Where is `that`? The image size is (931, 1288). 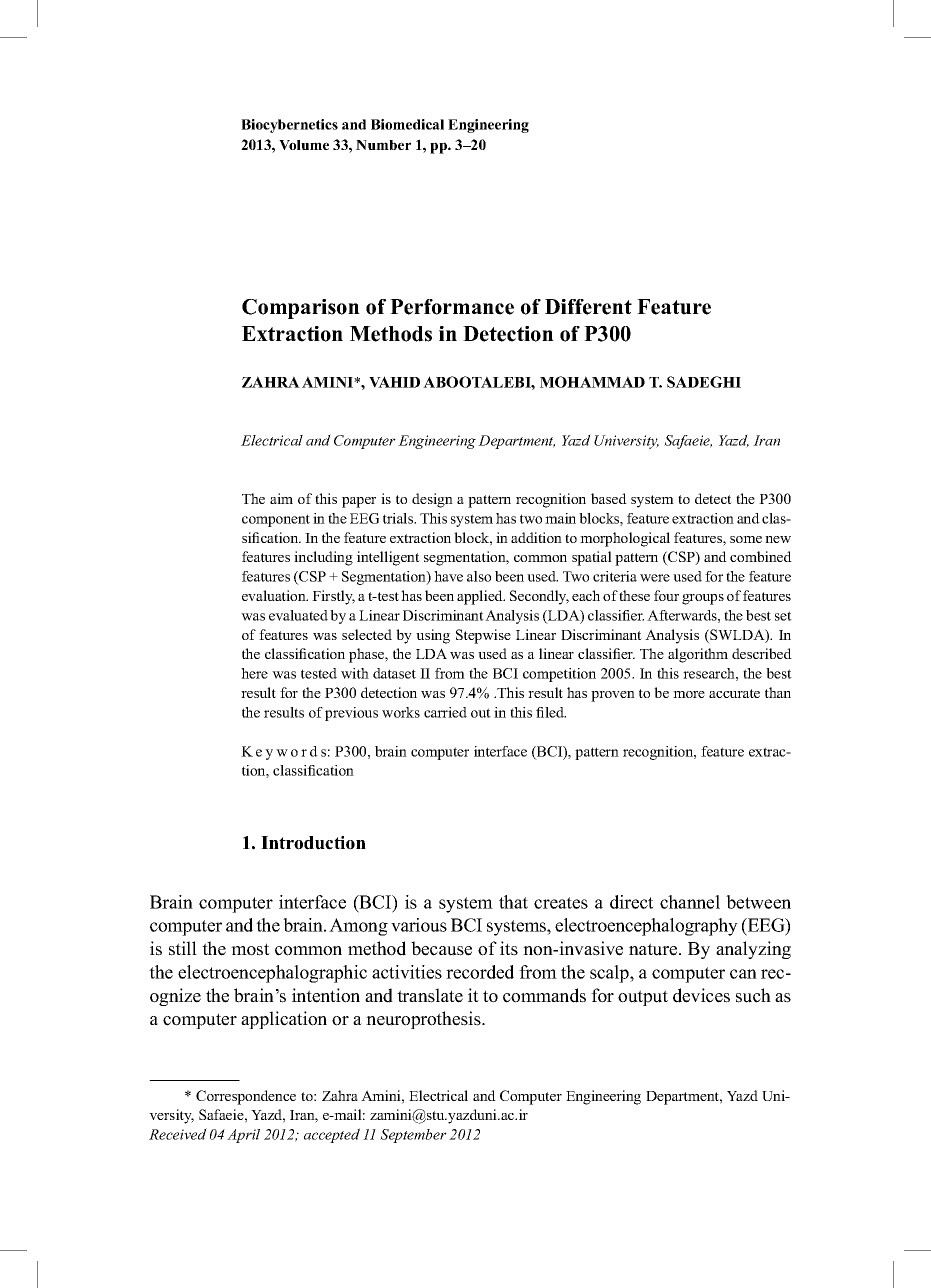
that is located at coordinates (513, 902).
